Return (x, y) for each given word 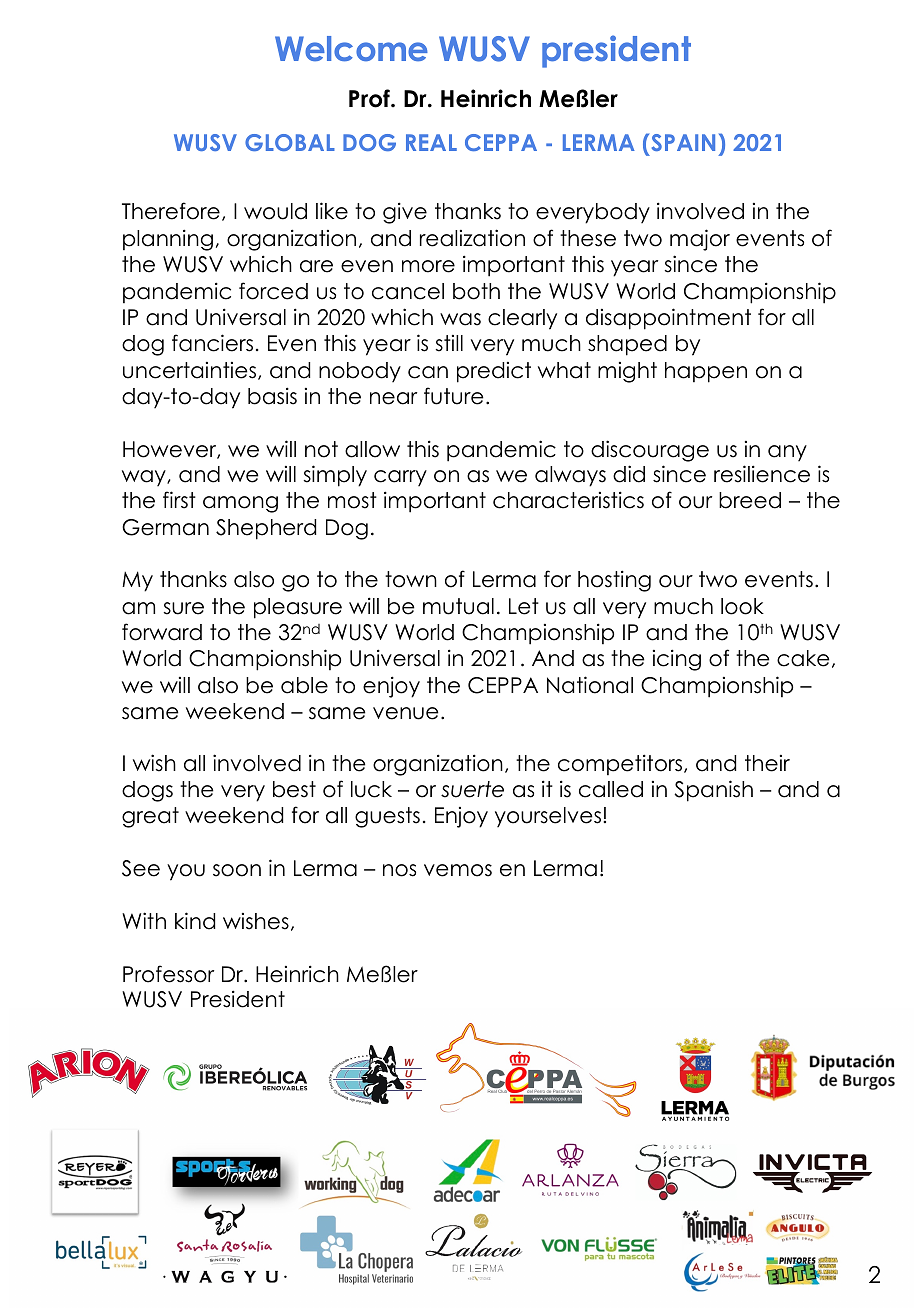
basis (272, 396)
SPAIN (683, 142)
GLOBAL (290, 142)
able (304, 685)
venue (406, 713)
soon (237, 870)
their (767, 763)
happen (706, 372)
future (454, 396)
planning (168, 240)
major (700, 240)
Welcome (351, 49)
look (742, 606)
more (428, 266)
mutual (458, 606)
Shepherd (266, 529)
